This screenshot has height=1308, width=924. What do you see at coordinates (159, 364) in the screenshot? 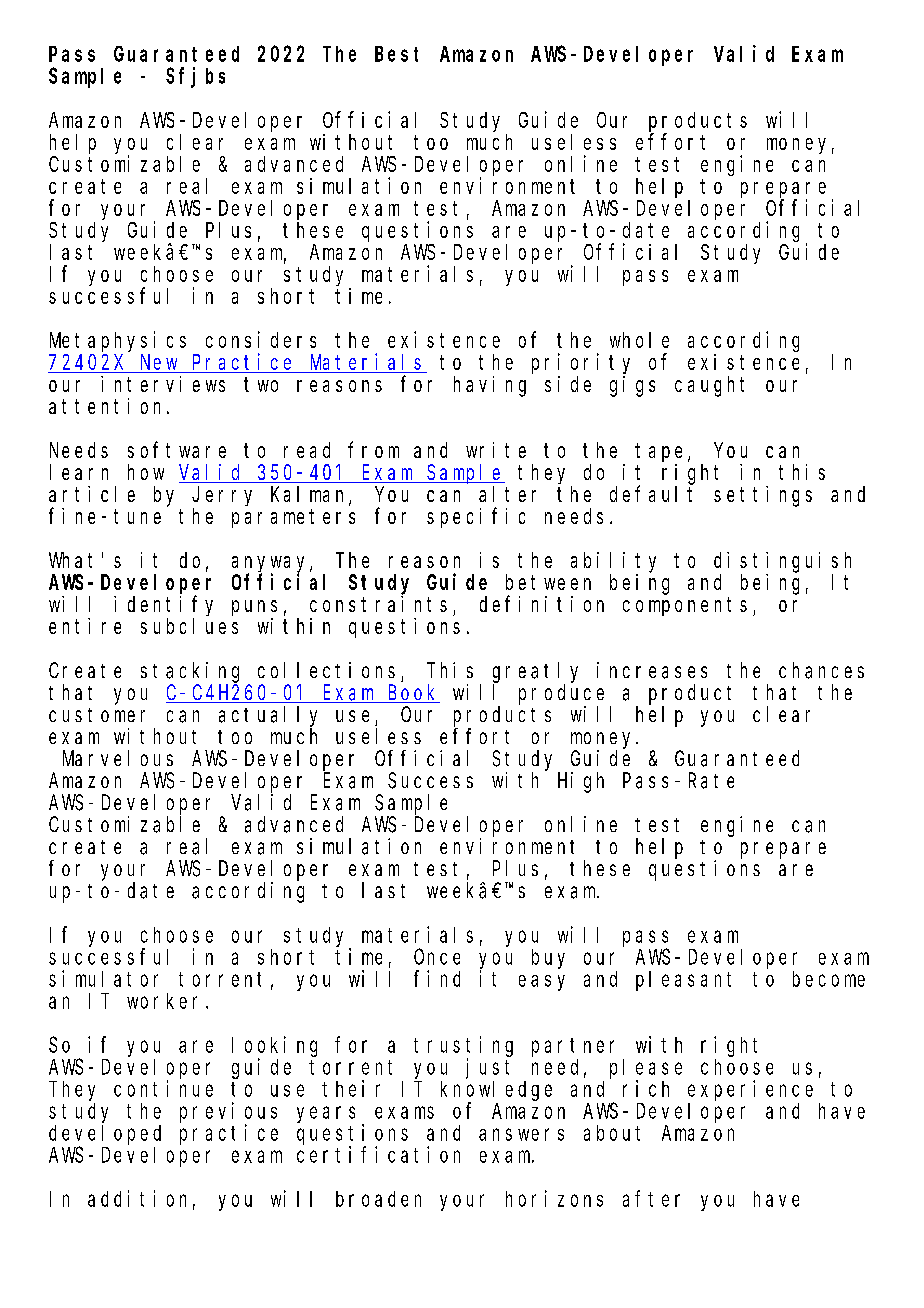
I see `New` at bounding box center [159, 364].
